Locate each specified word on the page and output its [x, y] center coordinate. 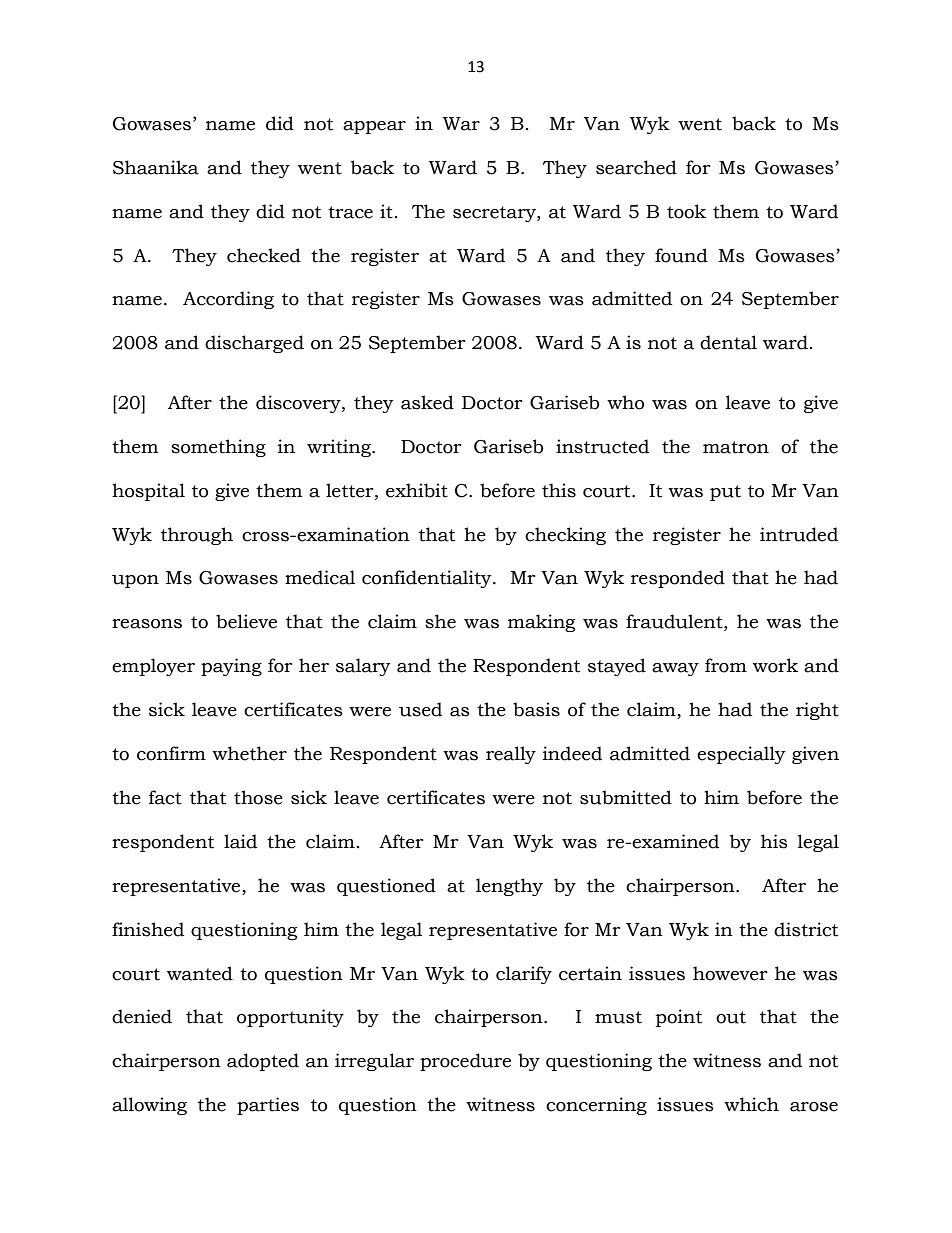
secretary [495, 214]
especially [741, 755]
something [218, 448]
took [686, 211]
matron [736, 447]
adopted [263, 1062]
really [511, 755]
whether [249, 753]
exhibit [417, 490]
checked [264, 255]
